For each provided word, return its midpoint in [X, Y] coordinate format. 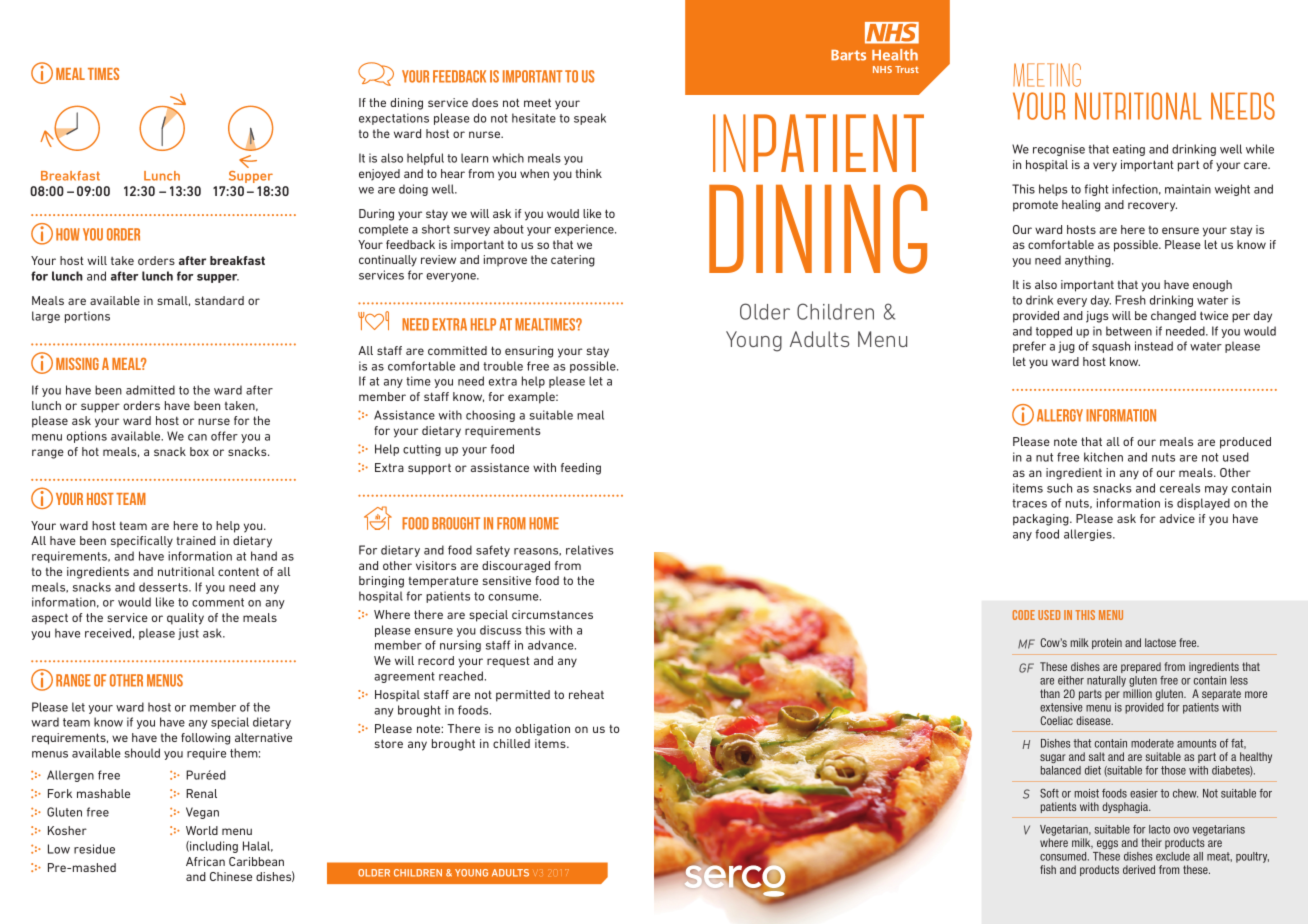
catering [573, 261]
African [205, 861]
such [1059, 488]
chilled [511, 743]
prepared [1141, 667]
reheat [586, 694]
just [188, 634]
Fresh [1130, 300]
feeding [581, 469]
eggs [1107, 844]
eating [1129, 150]
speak [590, 119]
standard [219, 300]
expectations [394, 119]
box [199, 451]
